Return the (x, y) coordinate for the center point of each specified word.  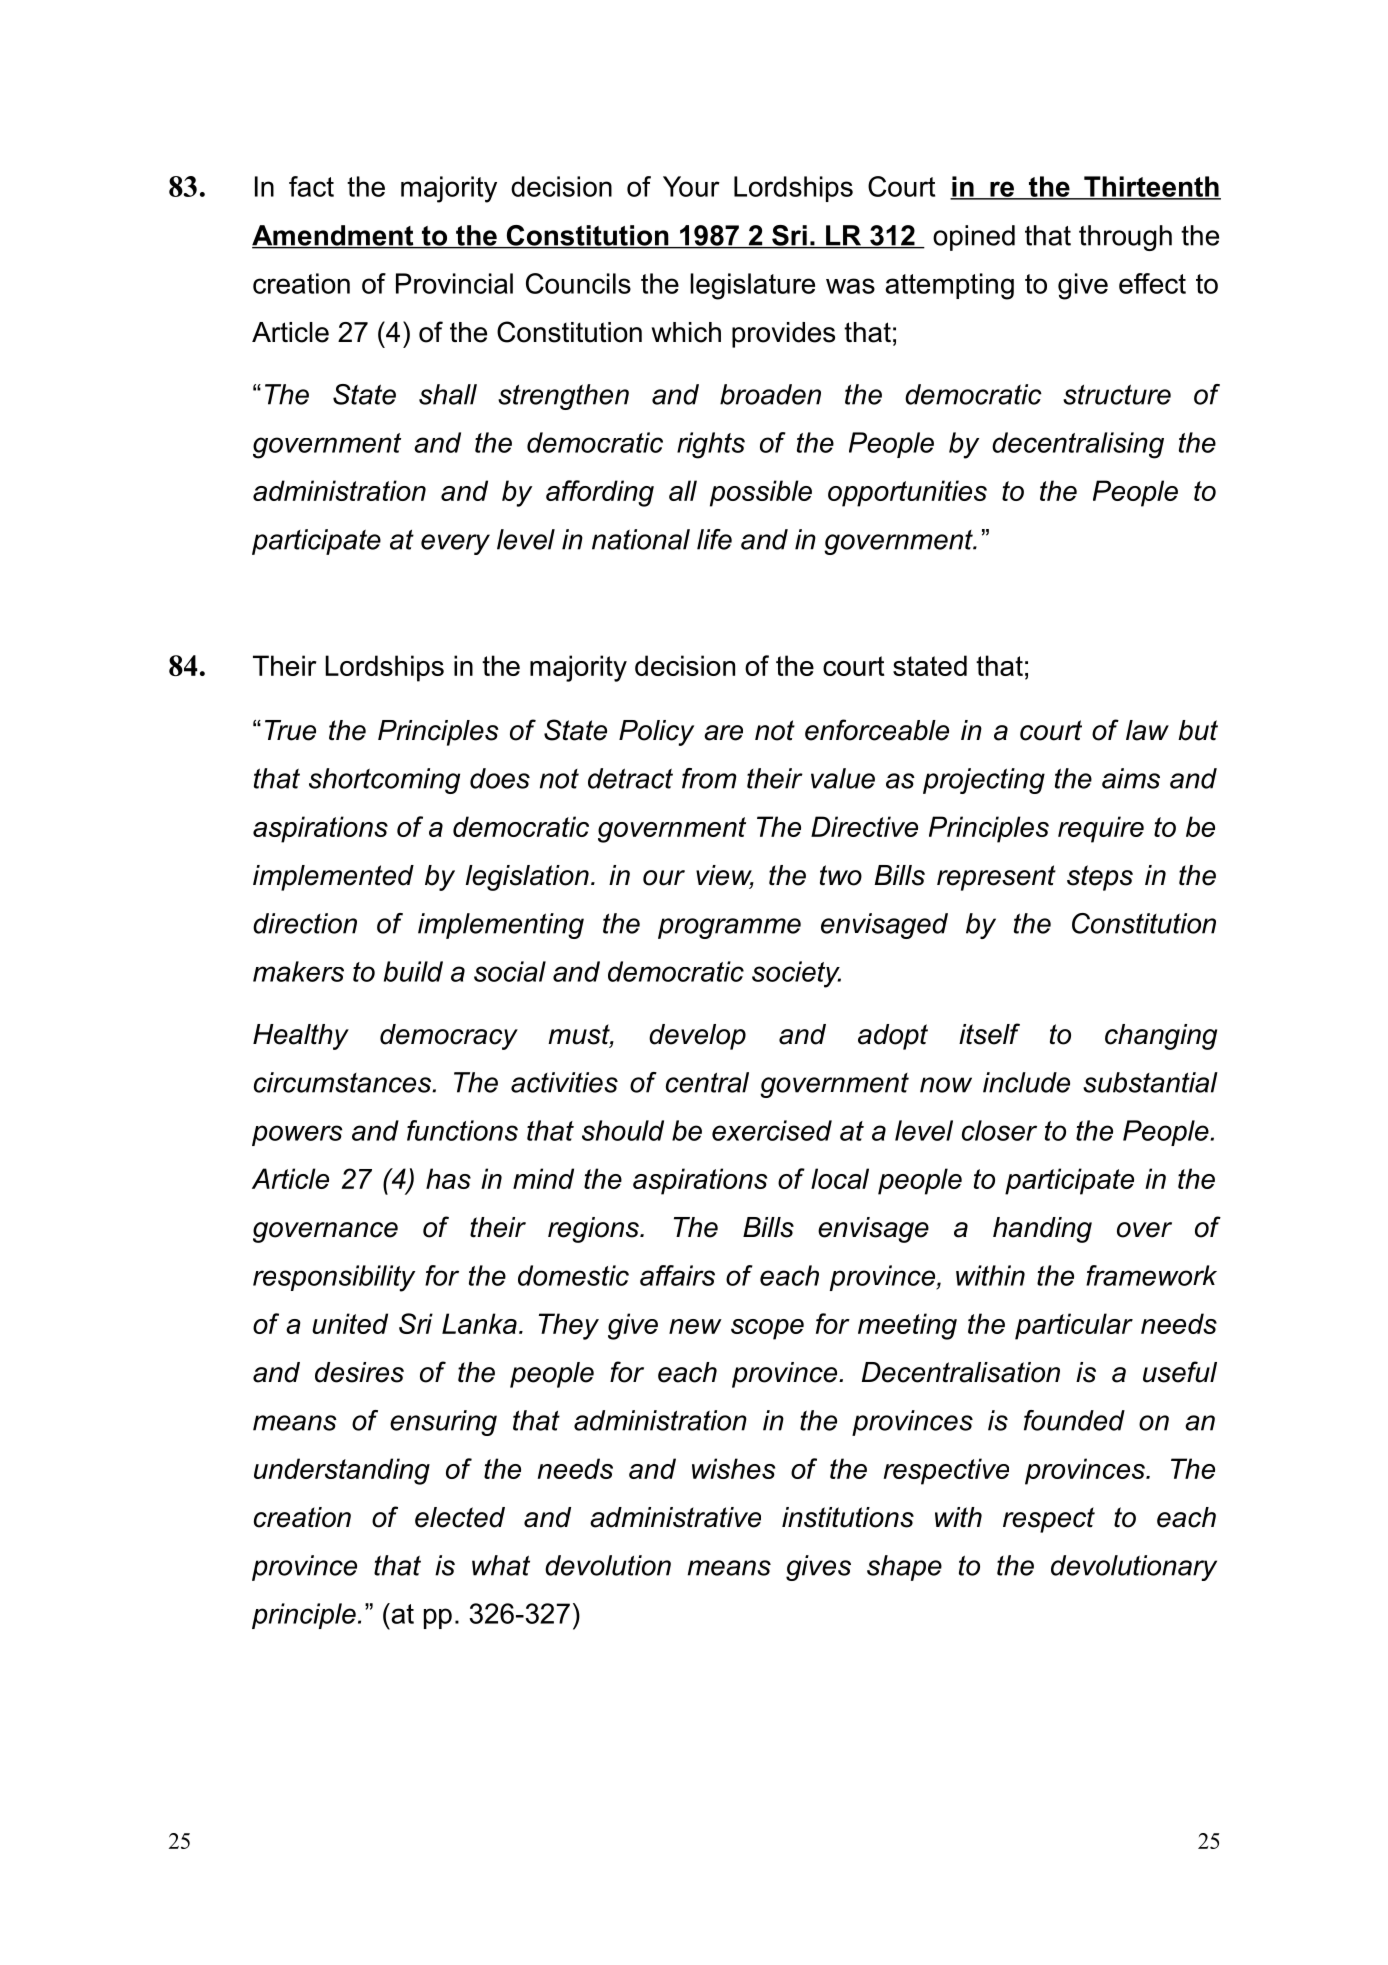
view (725, 876)
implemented (333, 878)
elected (460, 1517)
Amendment (334, 236)
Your (691, 186)
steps (1100, 878)
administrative (675, 1517)
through (1125, 238)
